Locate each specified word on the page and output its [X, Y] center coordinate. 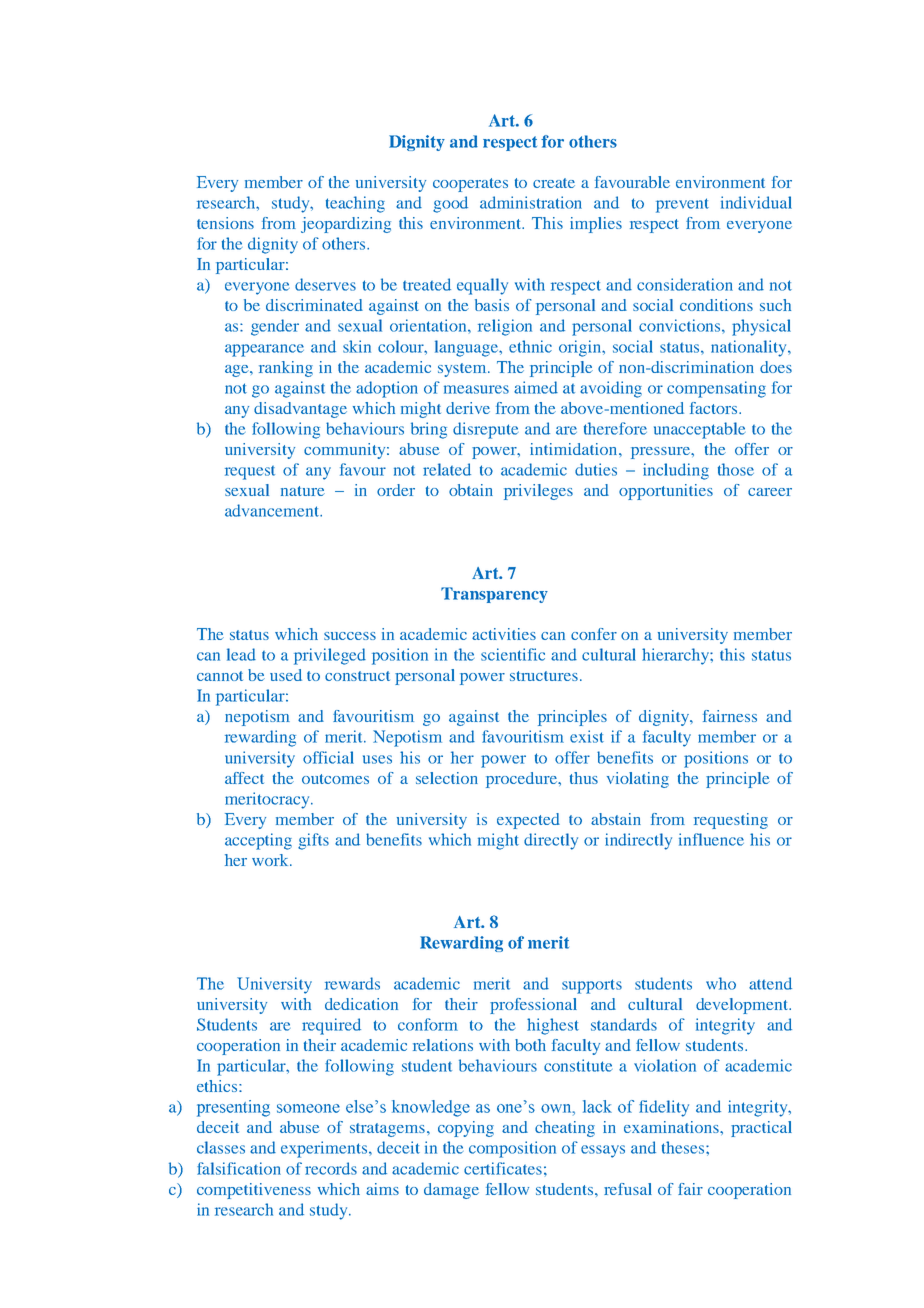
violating [638, 780]
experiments [325, 1149]
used [286, 675]
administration [531, 202]
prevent [682, 205]
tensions [225, 223]
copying [466, 1129]
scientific [513, 654]
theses [684, 1147]
